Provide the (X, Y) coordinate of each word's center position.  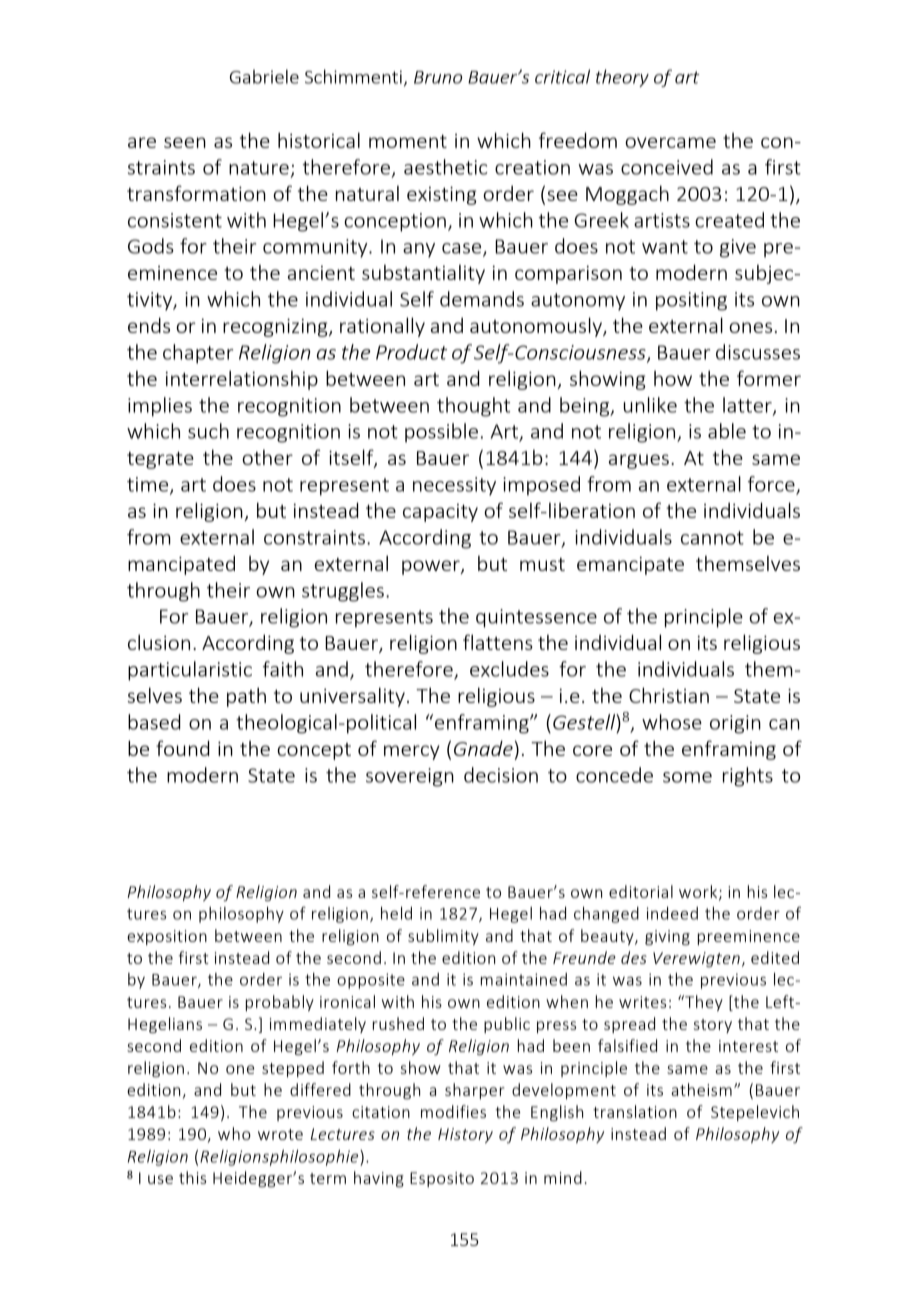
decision (501, 775)
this (192, 1177)
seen (185, 142)
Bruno (438, 77)
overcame (670, 142)
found (182, 748)
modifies (453, 1111)
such (208, 431)
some (687, 777)
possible (441, 433)
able (727, 431)
